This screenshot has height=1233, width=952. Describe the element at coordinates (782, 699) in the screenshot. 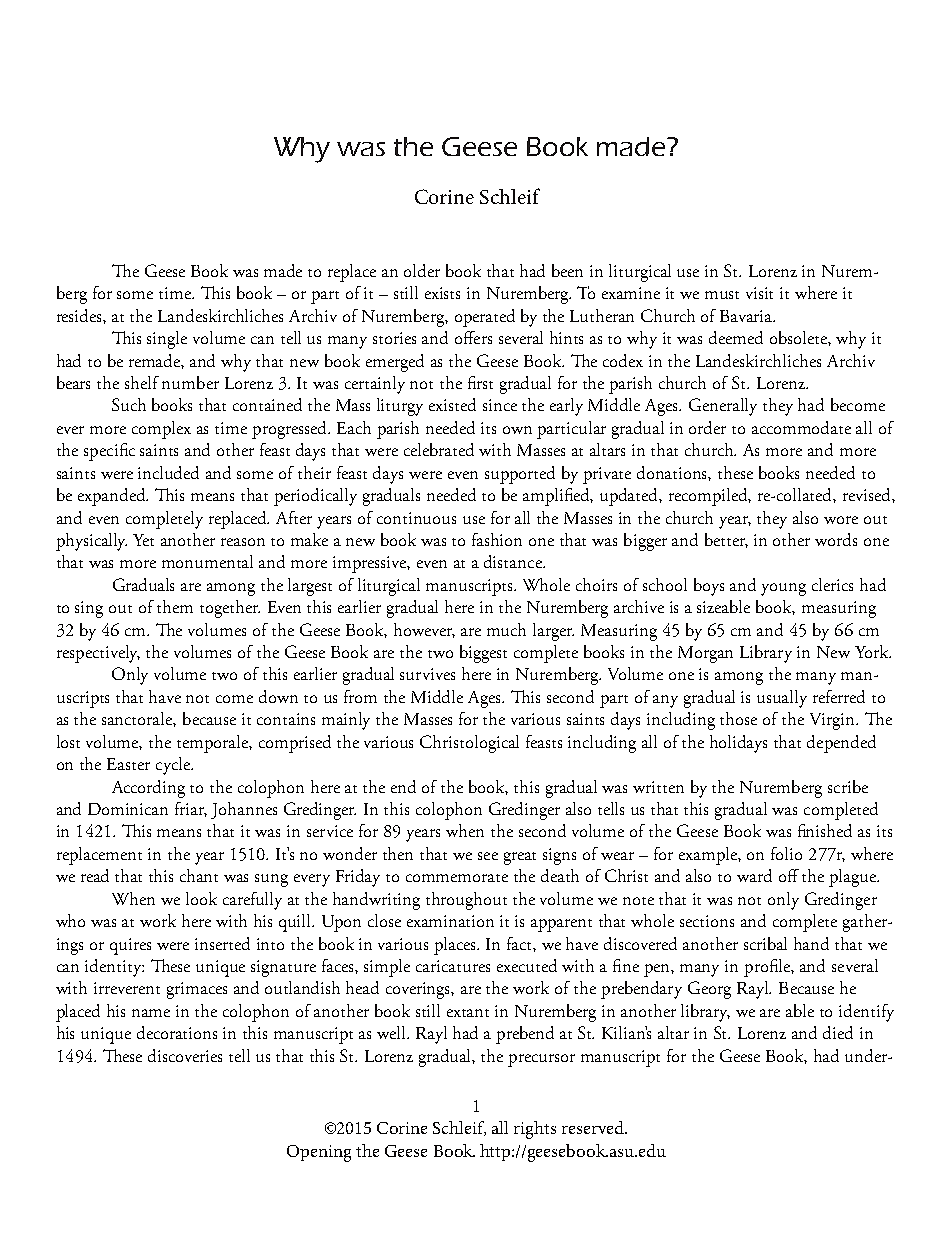

I see `usually` at that location.
